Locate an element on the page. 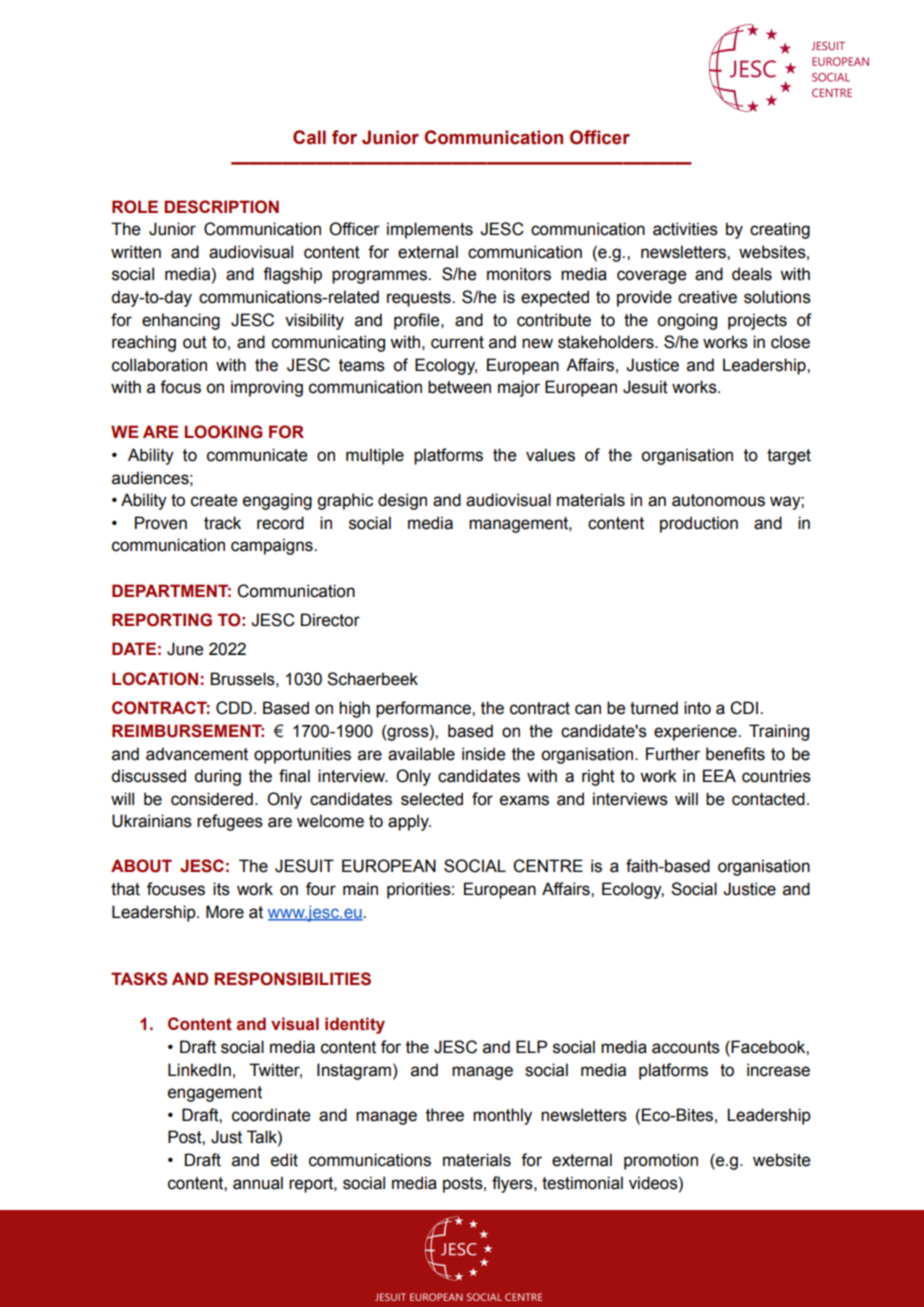 The width and height of the page is (924, 1307). June is located at coordinates (185, 649).
